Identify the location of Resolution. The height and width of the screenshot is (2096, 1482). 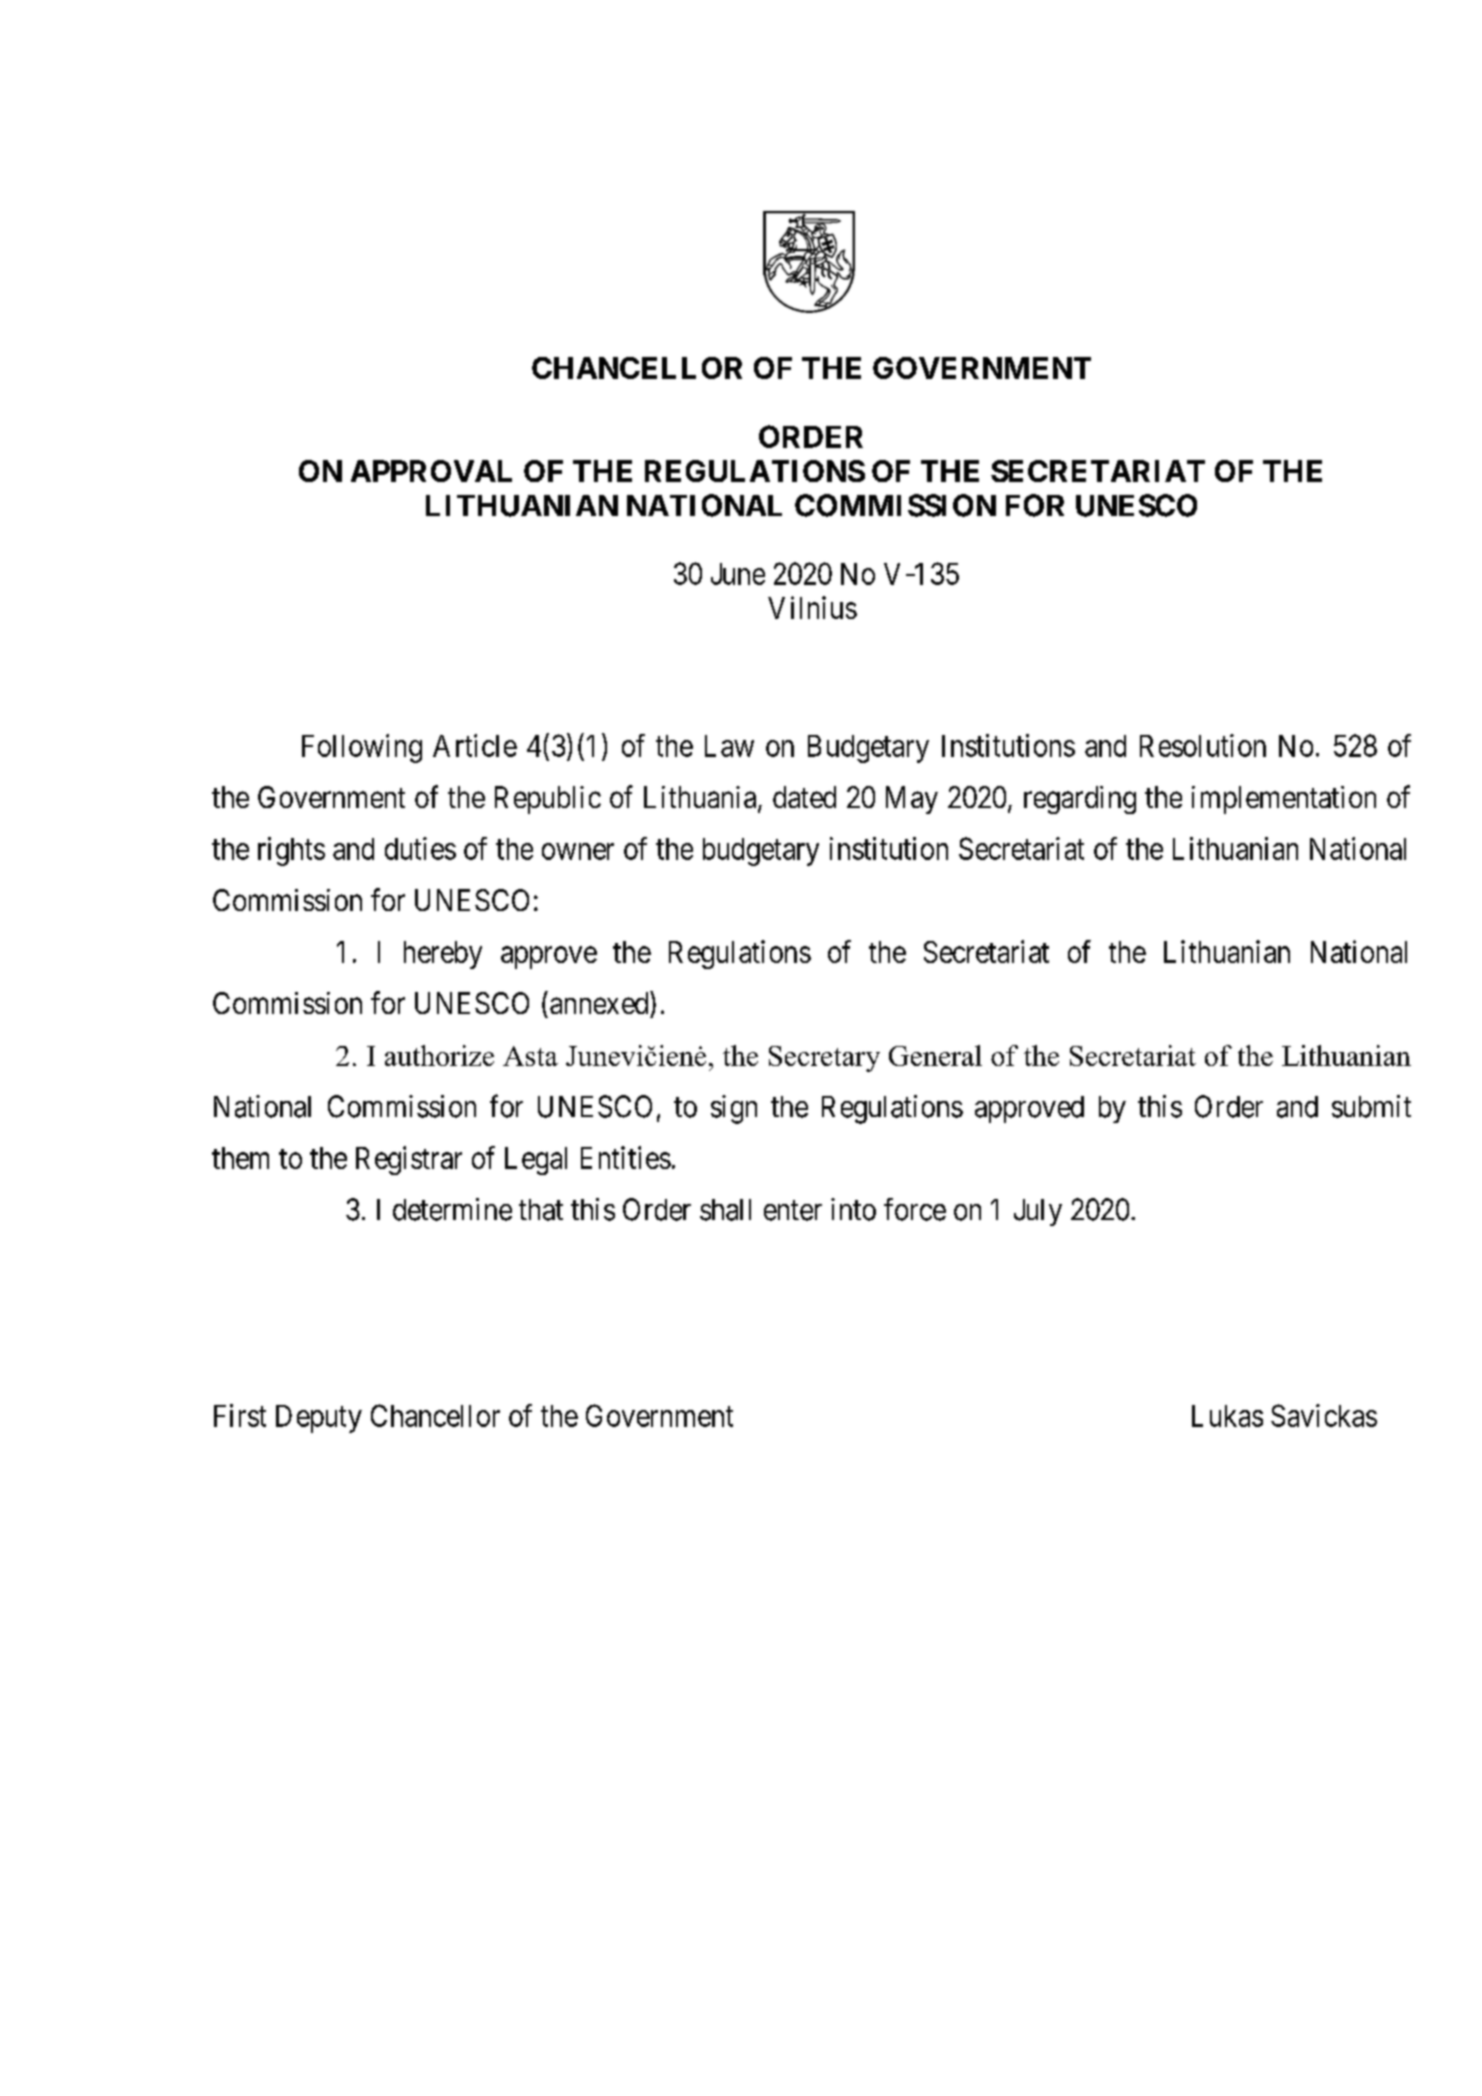
(1203, 745).
